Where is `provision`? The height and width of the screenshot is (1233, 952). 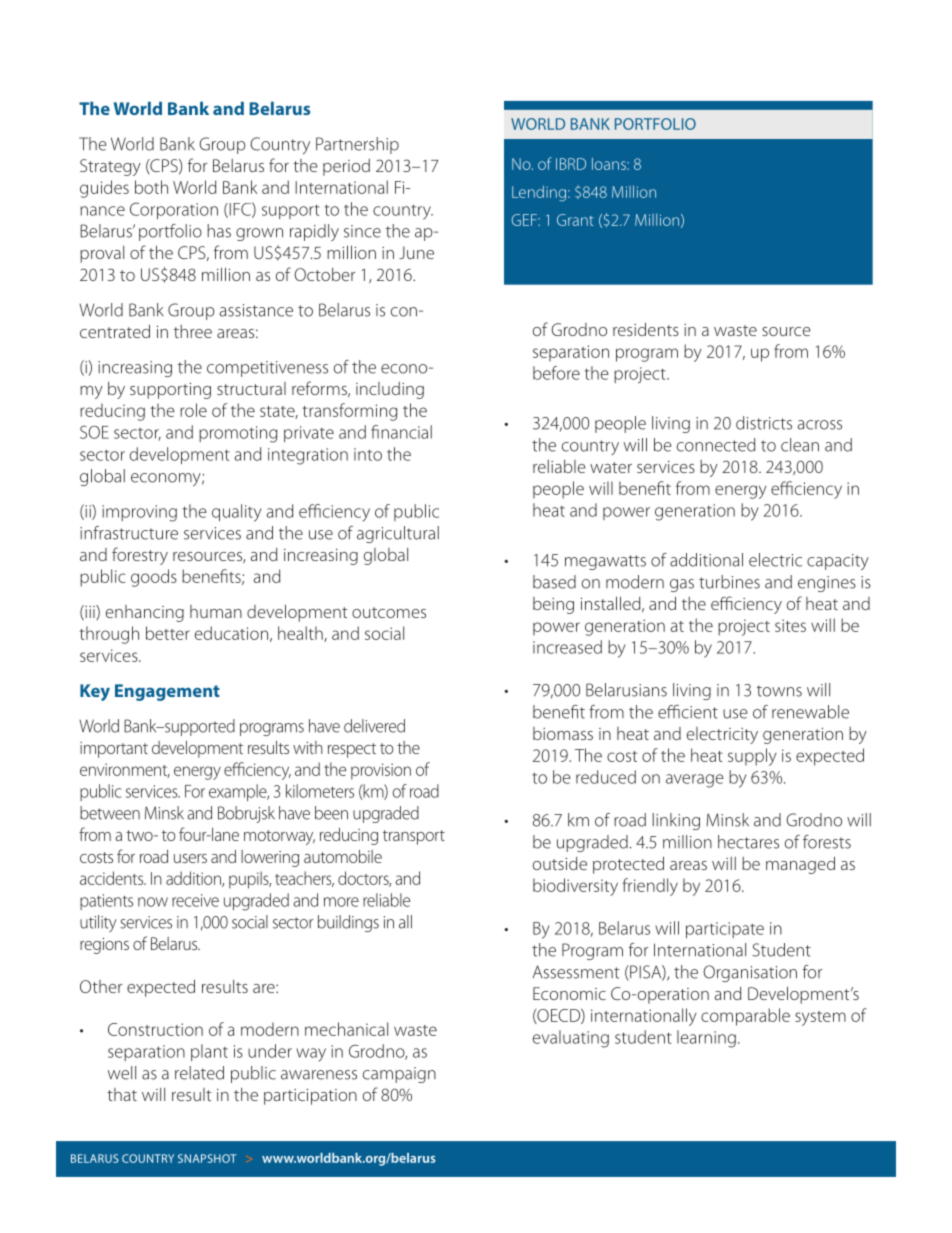 provision is located at coordinates (381, 771).
